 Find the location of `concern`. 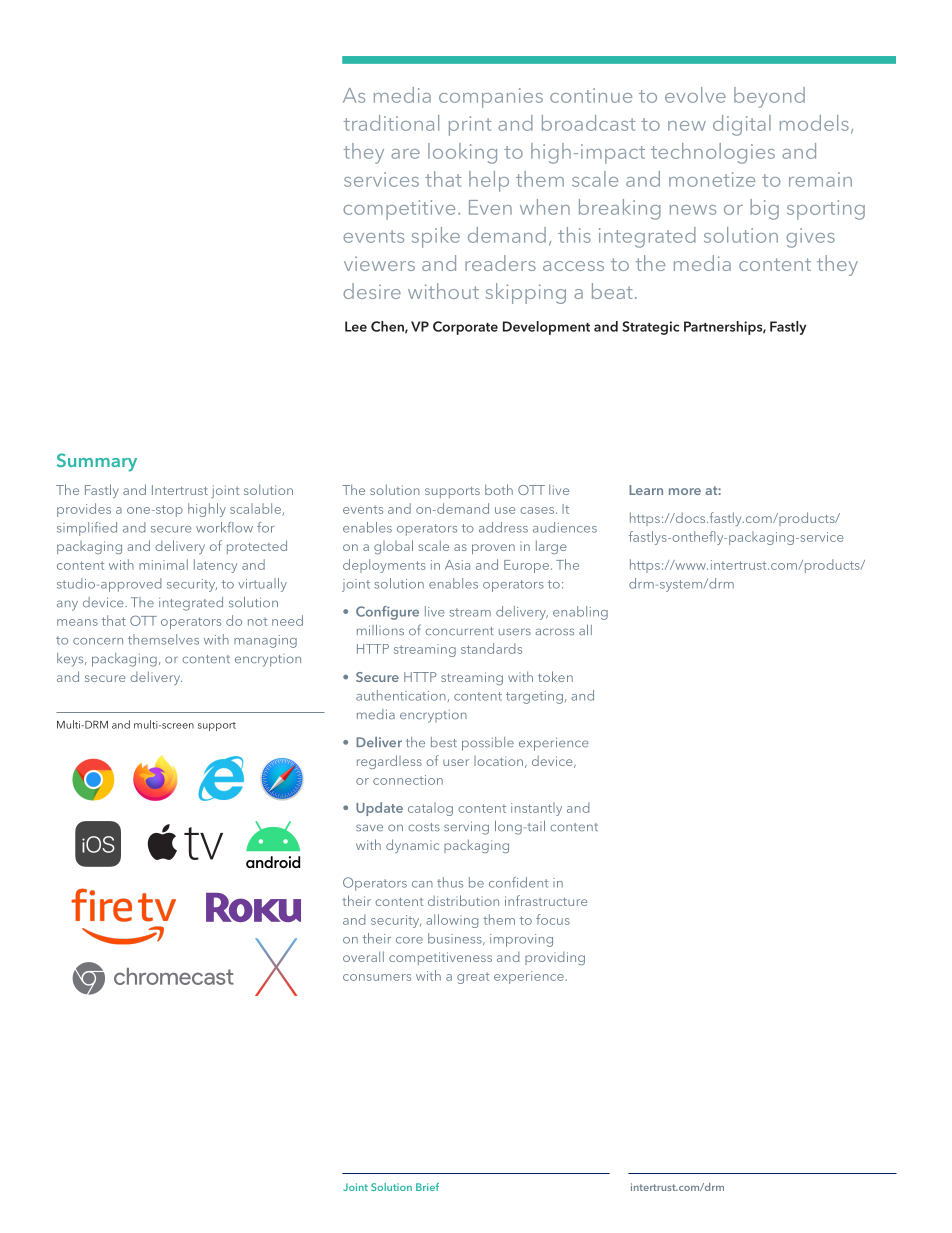

concern is located at coordinates (98, 641).
